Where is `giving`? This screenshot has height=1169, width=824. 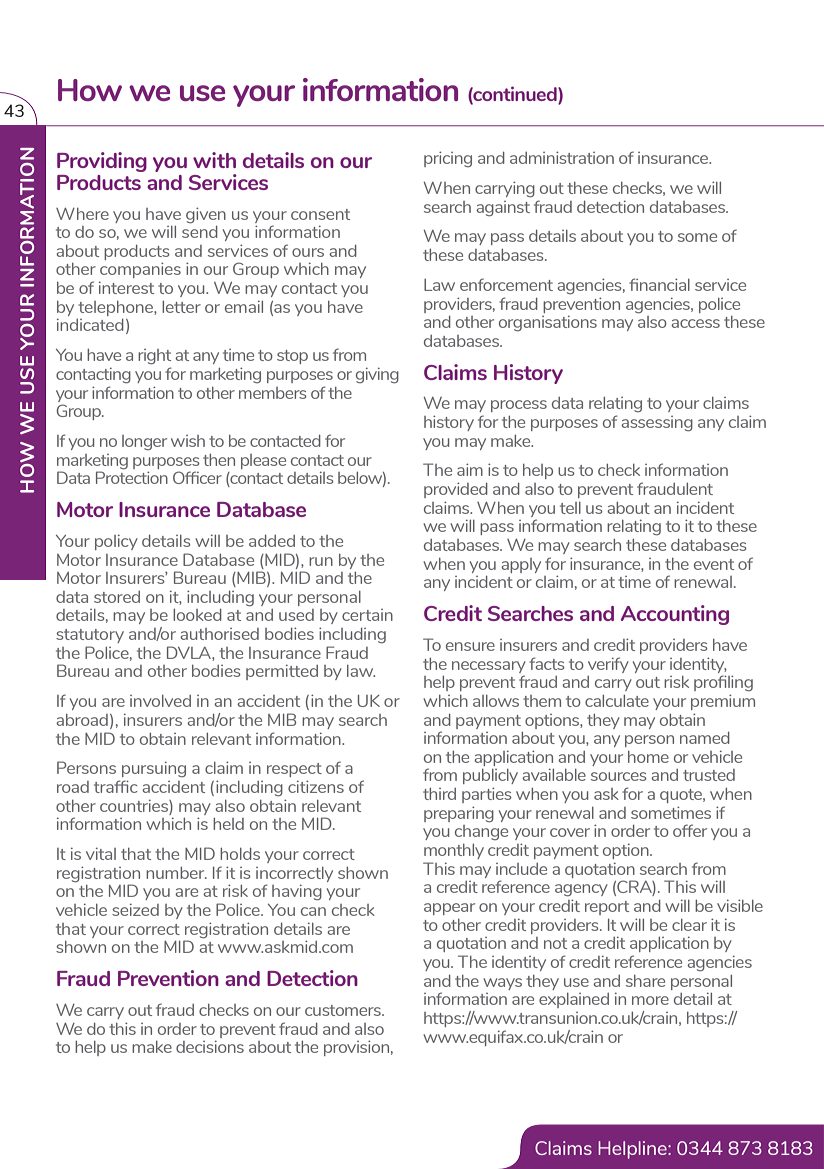 giving is located at coordinates (377, 375).
